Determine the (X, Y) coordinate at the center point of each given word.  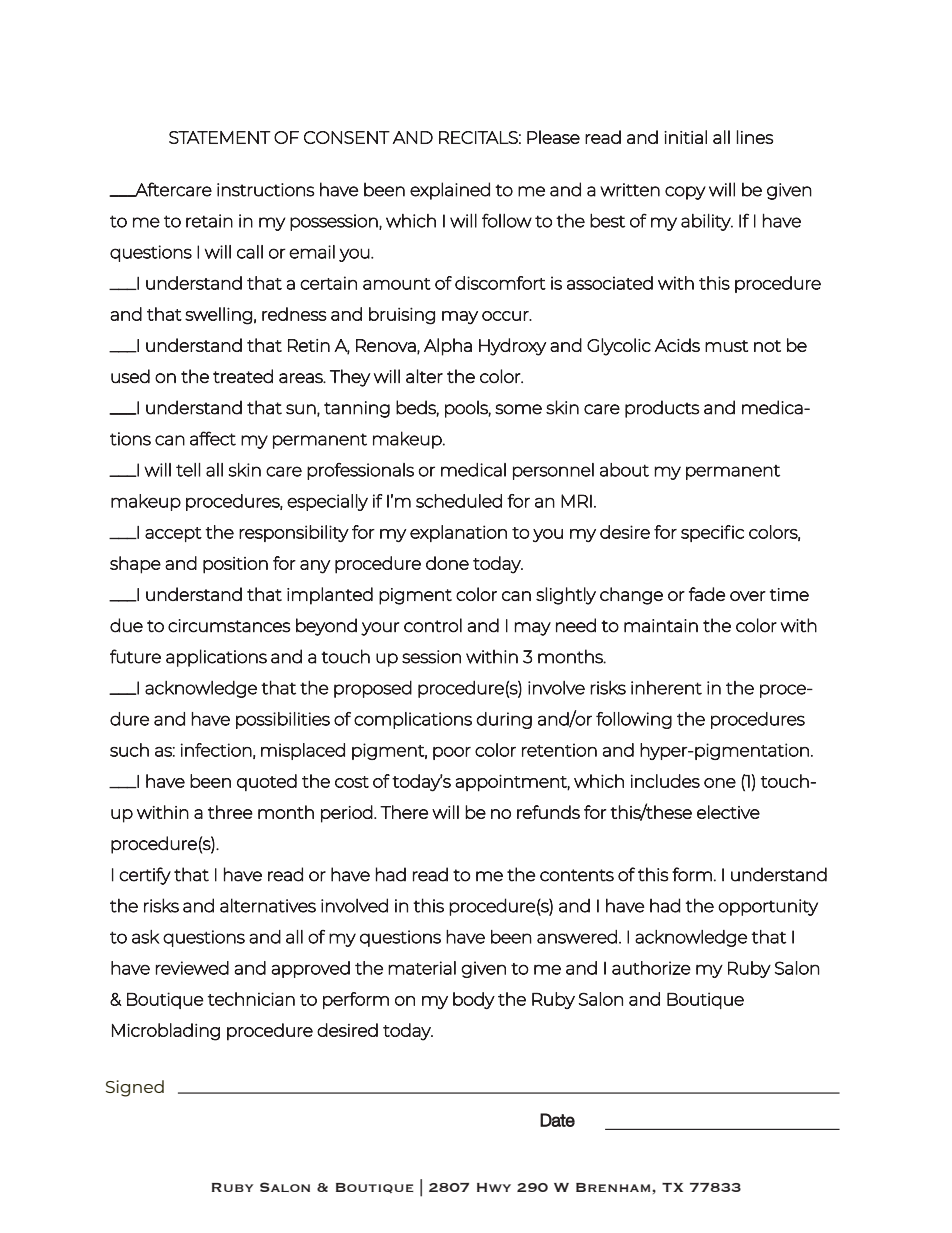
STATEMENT (220, 137)
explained (450, 191)
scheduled (459, 501)
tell (188, 470)
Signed (135, 1088)
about (624, 470)
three (230, 812)
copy (685, 193)
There (404, 812)
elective (728, 812)
